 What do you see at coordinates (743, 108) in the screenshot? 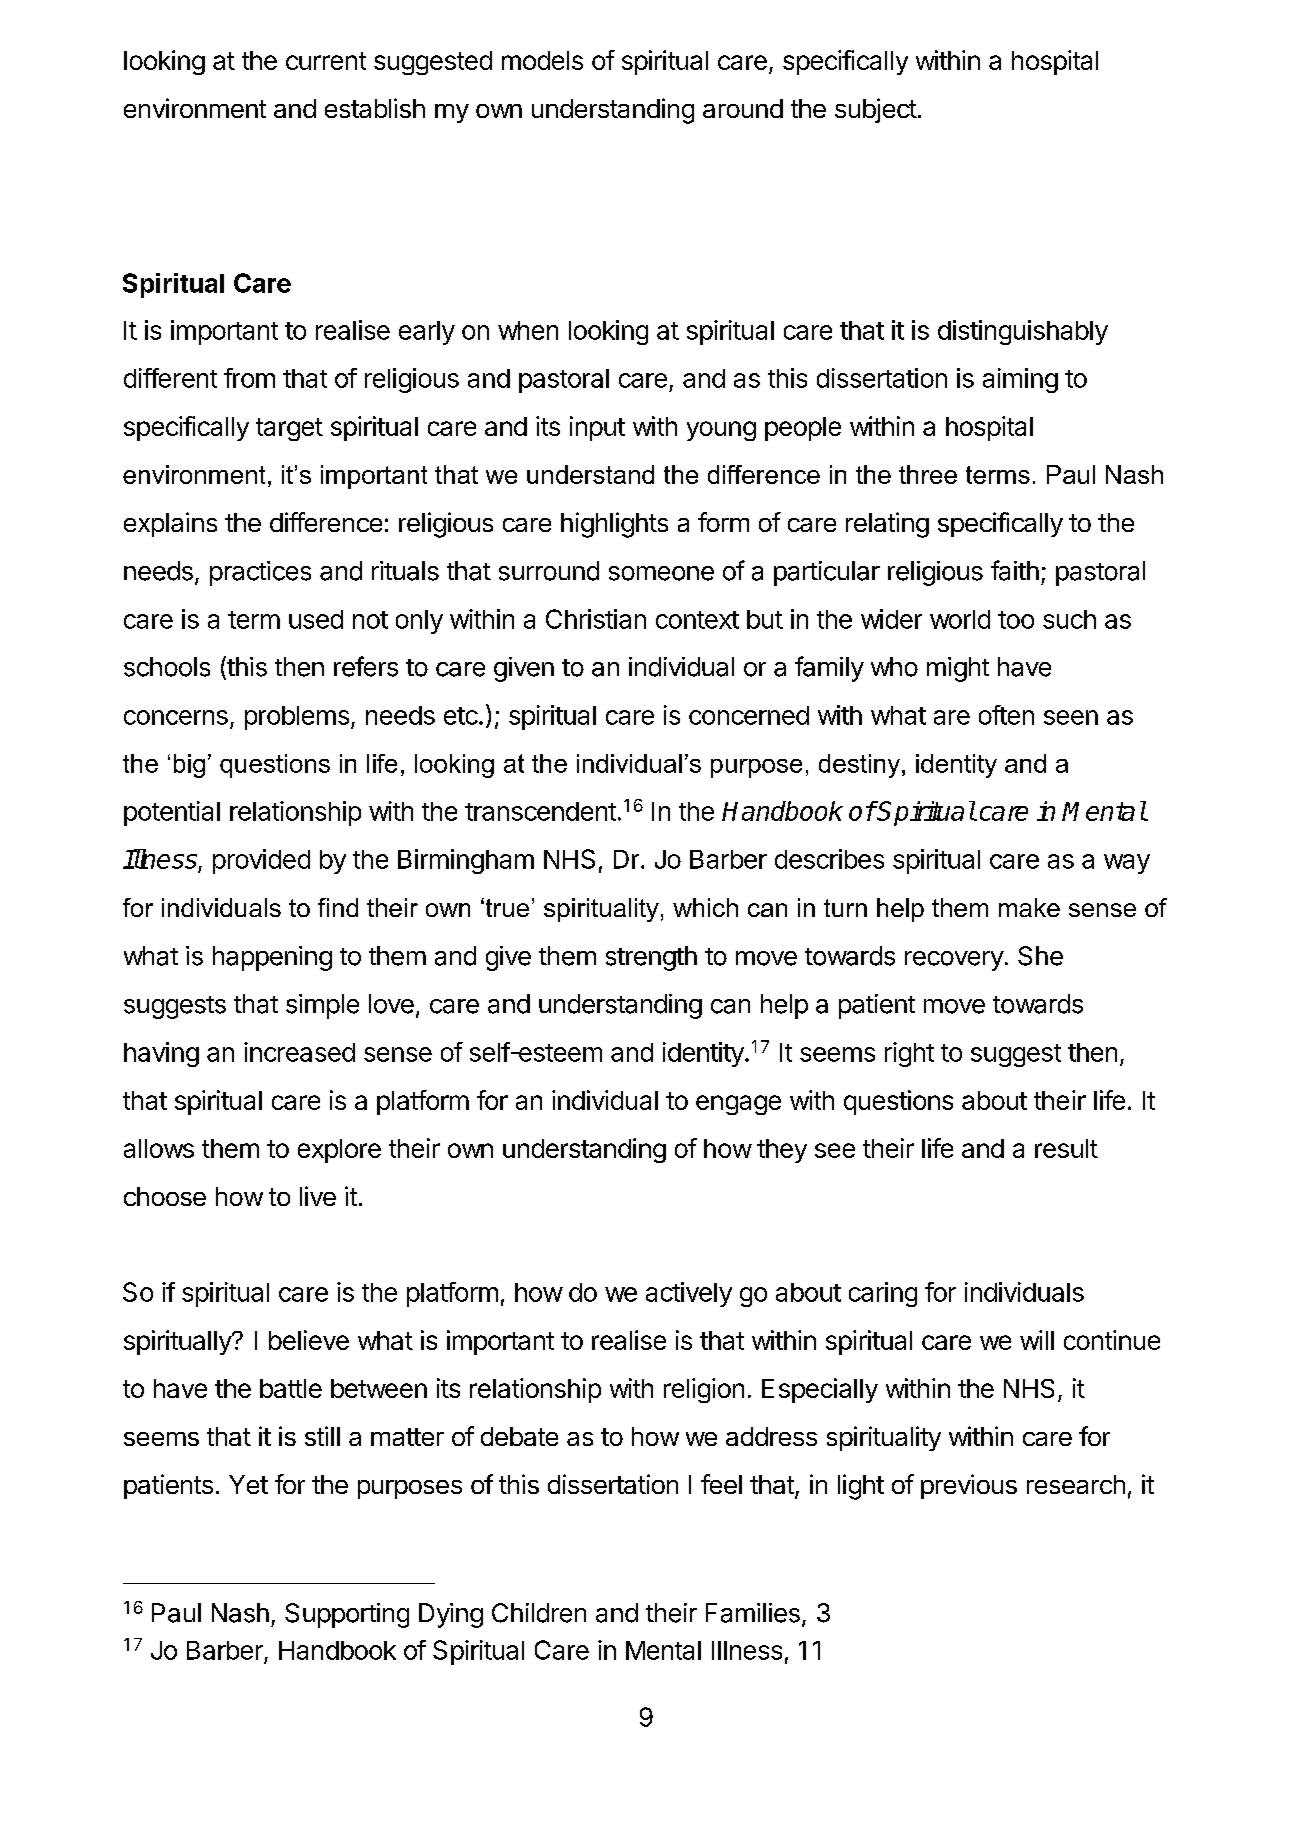
I see `around` at bounding box center [743, 108].
